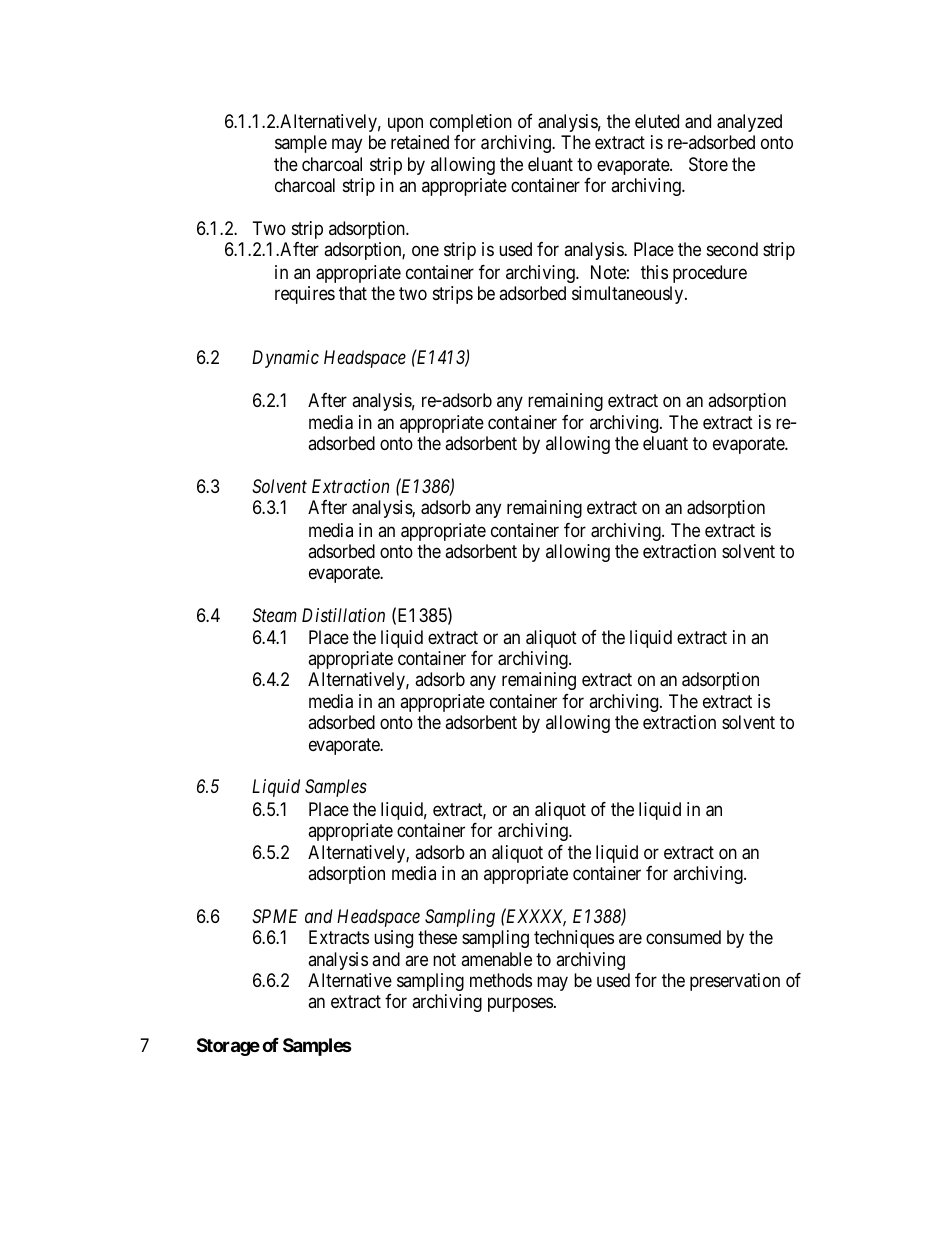 This screenshot has width=952, height=1233. I want to click on procedure, so click(710, 274).
